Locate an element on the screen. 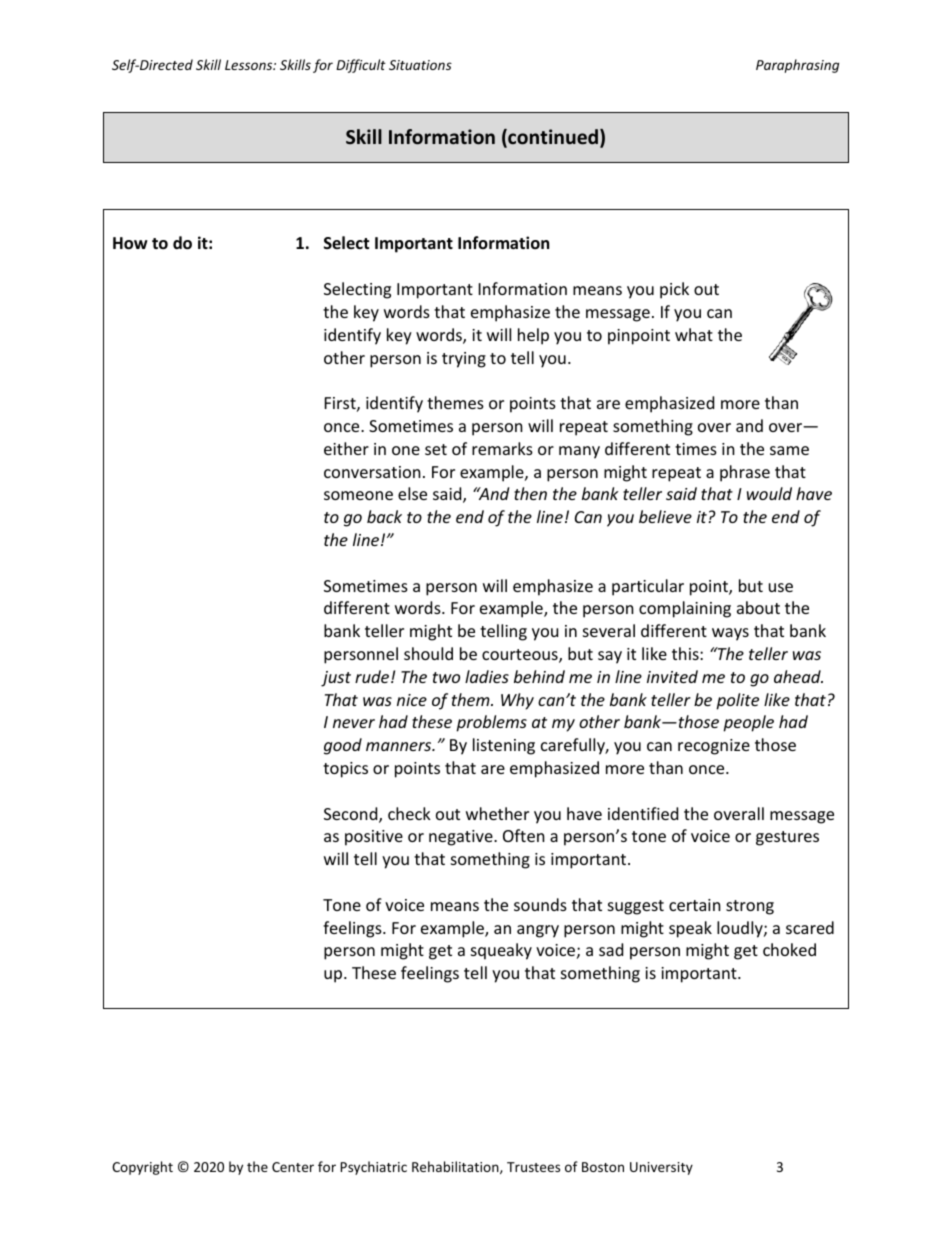  positive is located at coordinates (374, 838).
